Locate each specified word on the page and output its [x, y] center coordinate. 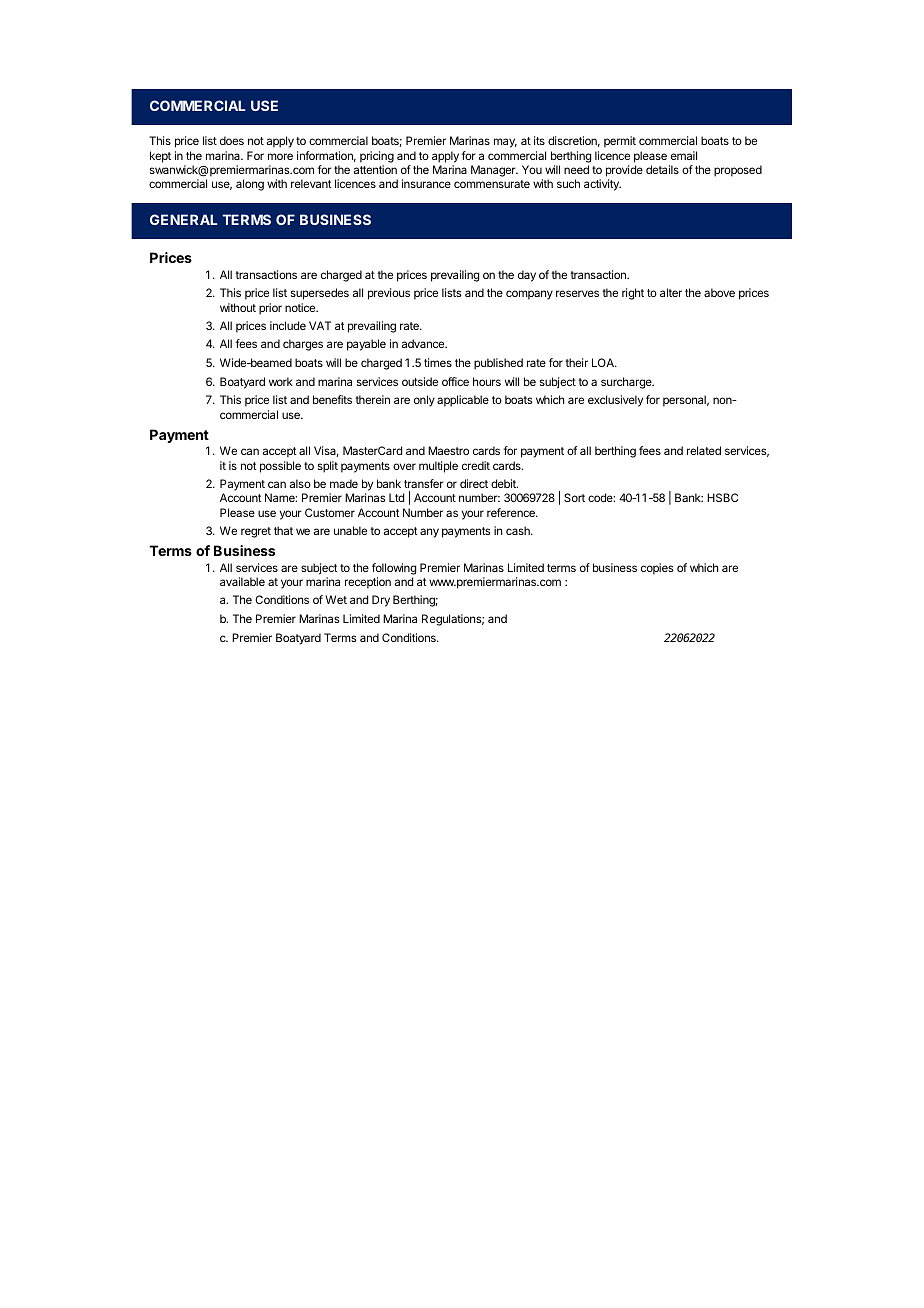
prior [270, 309]
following [394, 570]
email [684, 155]
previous [389, 294]
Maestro [448, 450]
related [704, 450]
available [242, 581]
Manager [494, 171]
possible [280, 467]
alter [671, 292]
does [232, 140]
